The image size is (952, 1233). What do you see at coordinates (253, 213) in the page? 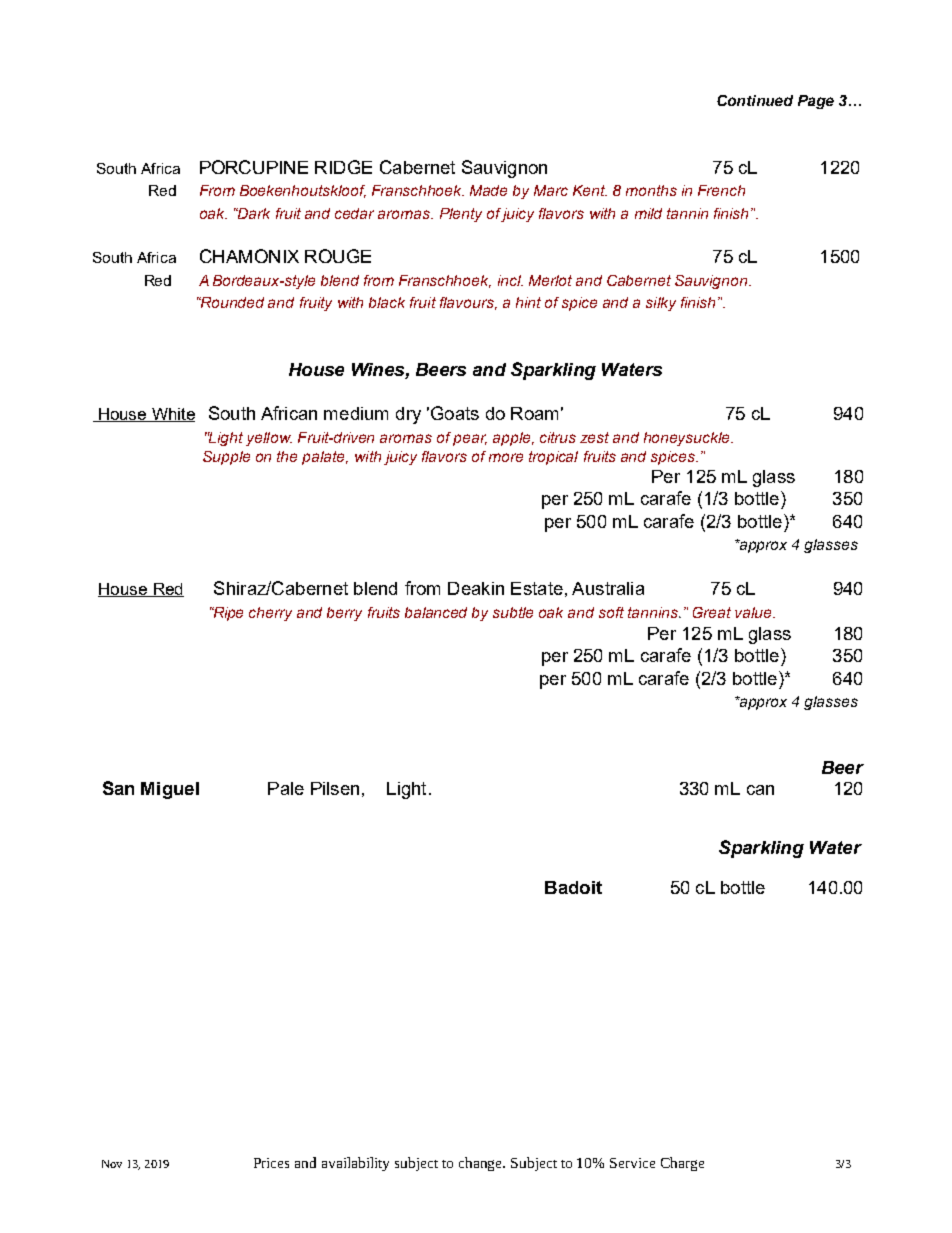
I see `Dark` at bounding box center [253, 213].
